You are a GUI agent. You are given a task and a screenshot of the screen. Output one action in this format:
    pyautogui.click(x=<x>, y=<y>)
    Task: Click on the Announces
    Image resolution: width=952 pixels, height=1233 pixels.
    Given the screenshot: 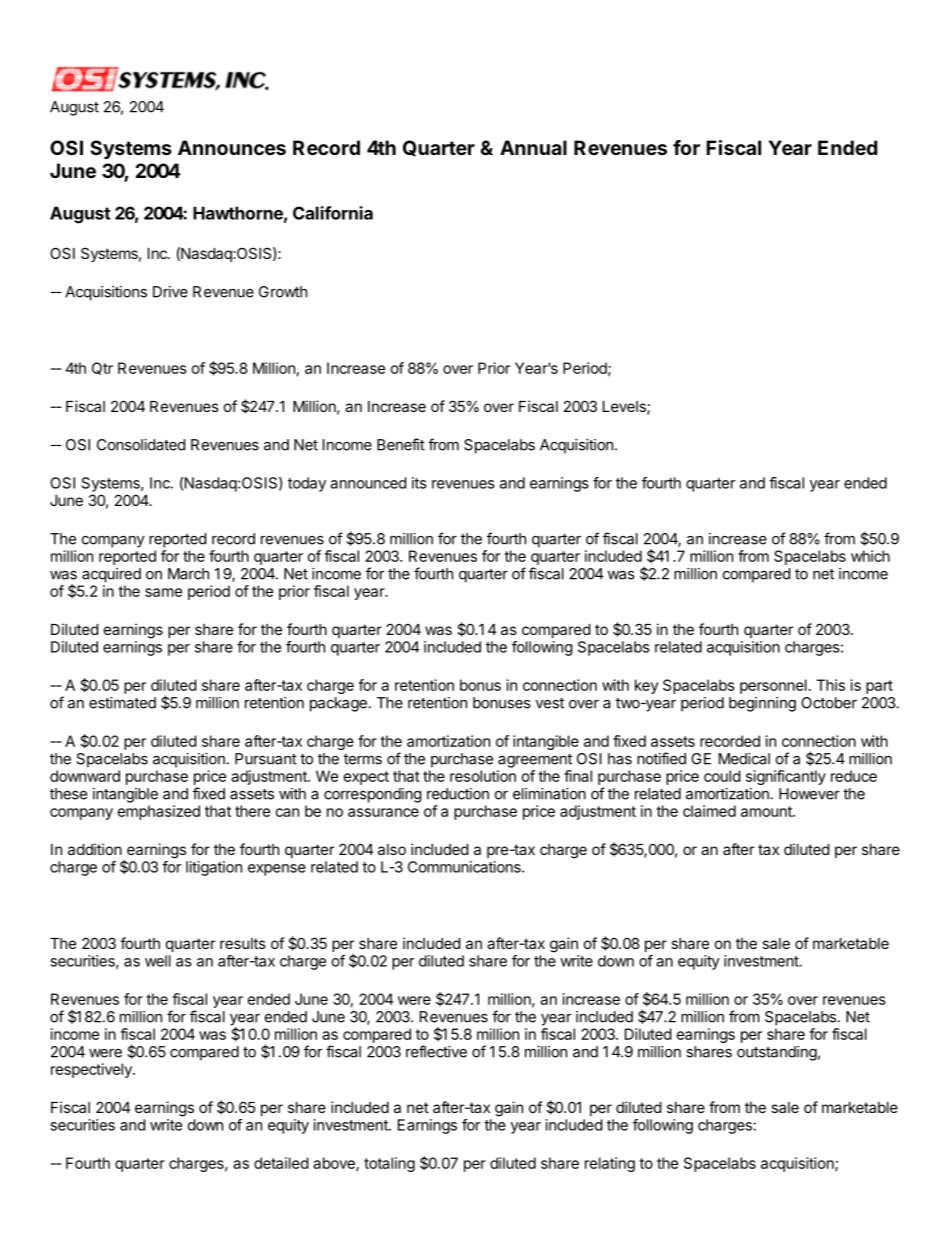 What is the action you would take?
    pyautogui.click(x=232, y=147)
